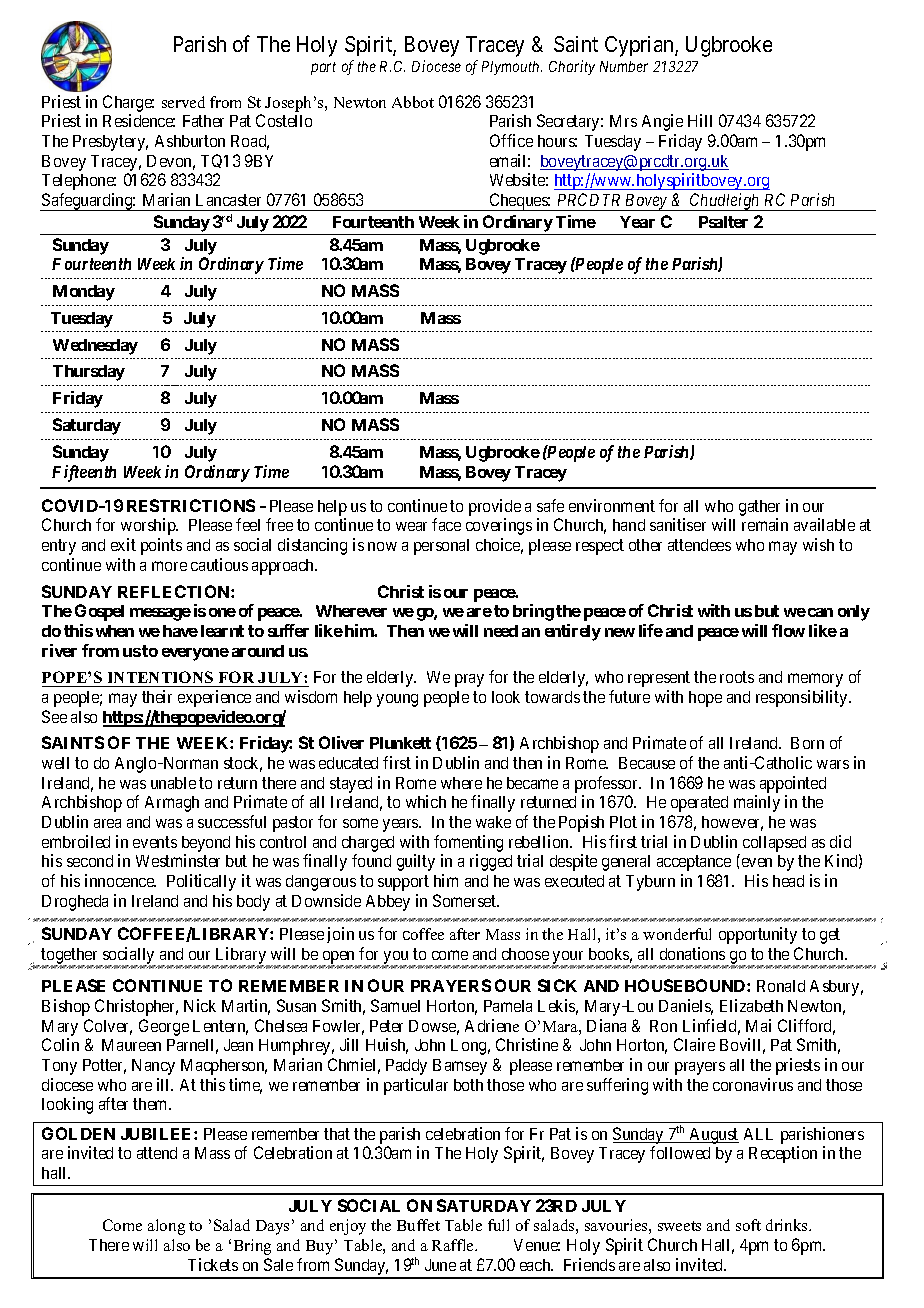 This screenshot has width=924, height=1308. What do you see at coordinates (468, 843) in the screenshot?
I see `fomenting` at bounding box center [468, 843].
